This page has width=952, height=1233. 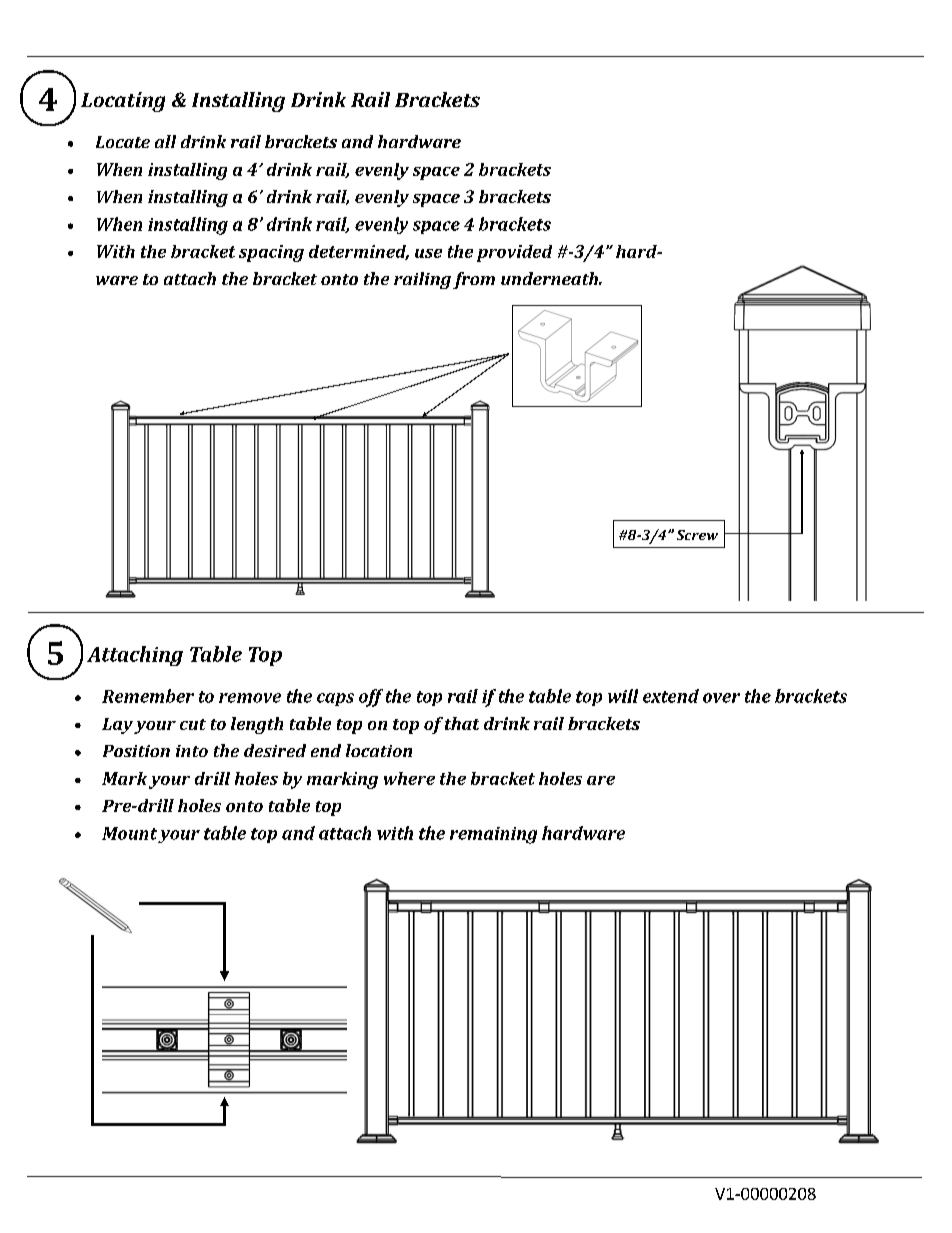 I want to click on use, so click(x=428, y=253).
